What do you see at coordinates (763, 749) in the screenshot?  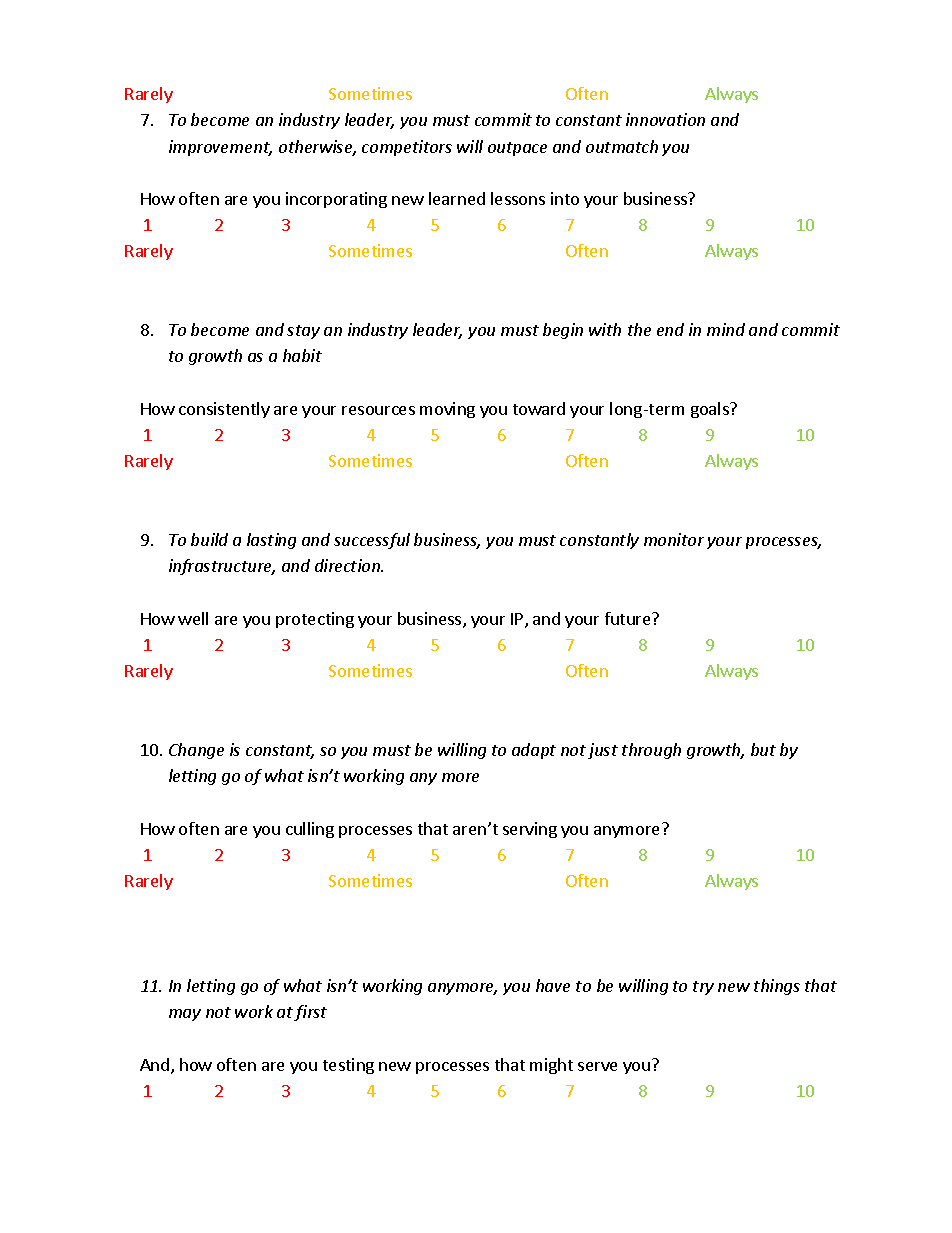 I see `but` at bounding box center [763, 749].
